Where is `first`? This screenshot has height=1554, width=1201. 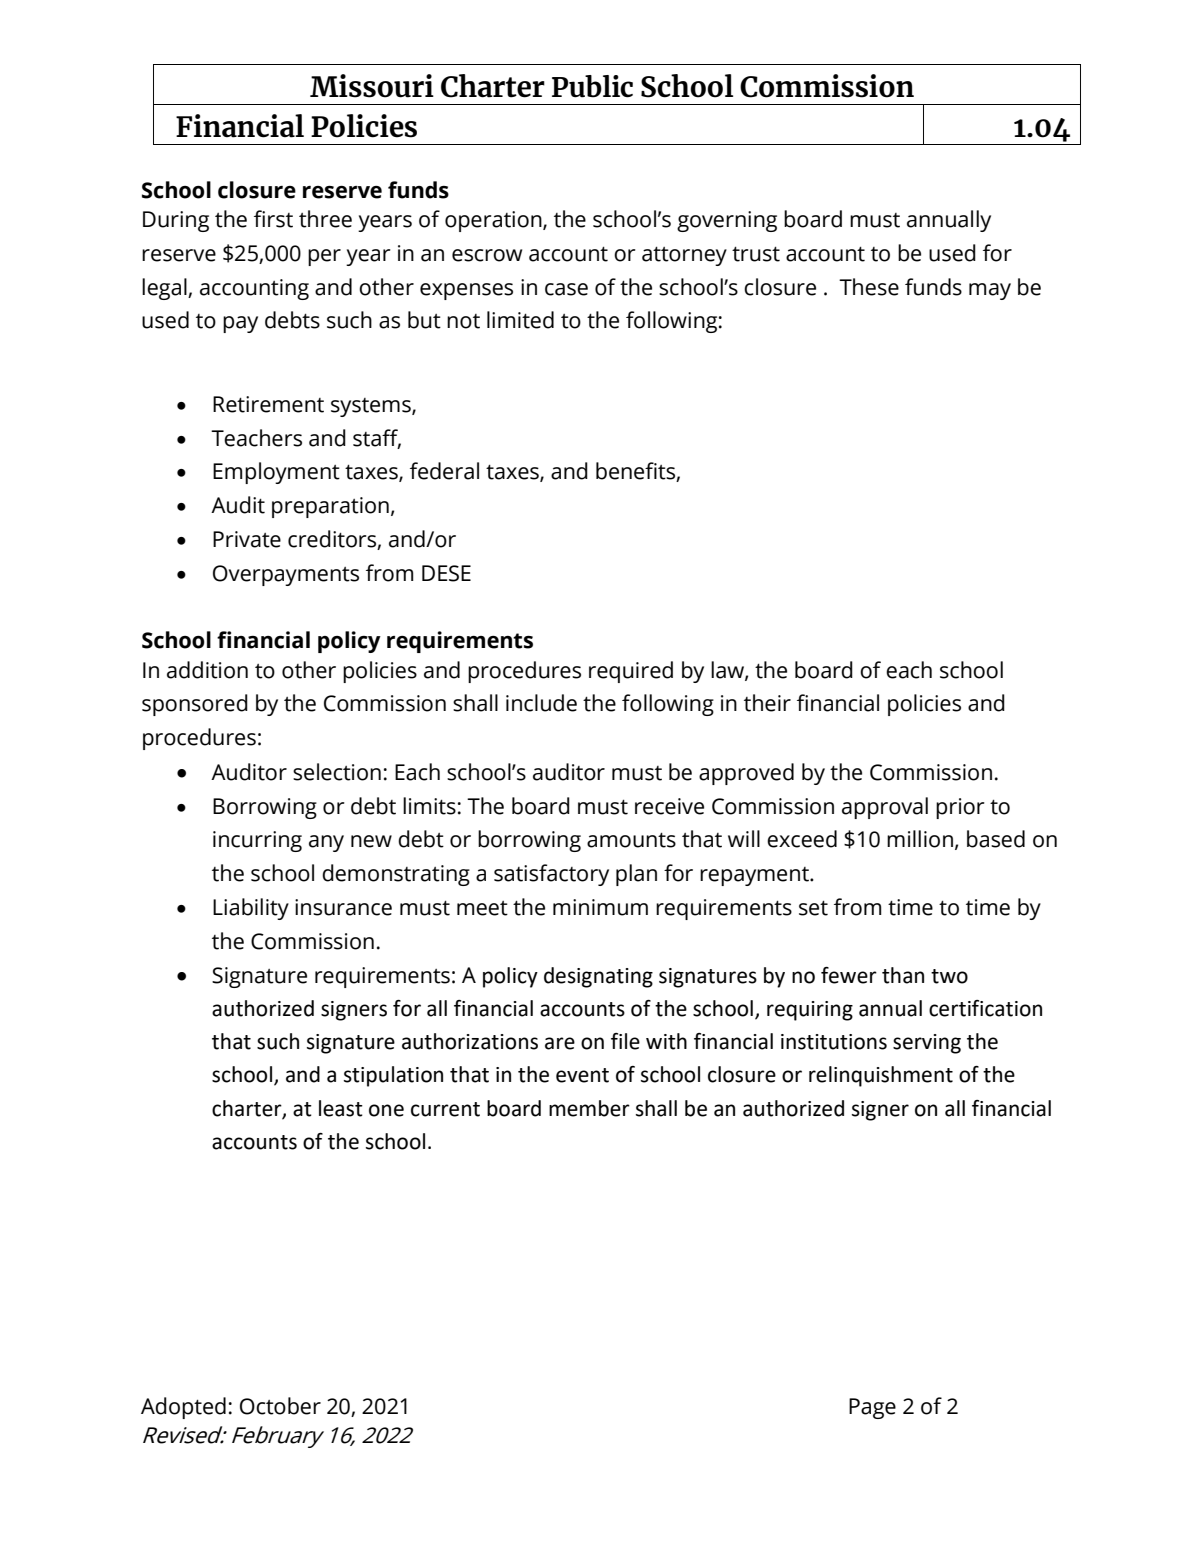 first is located at coordinates (273, 219).
